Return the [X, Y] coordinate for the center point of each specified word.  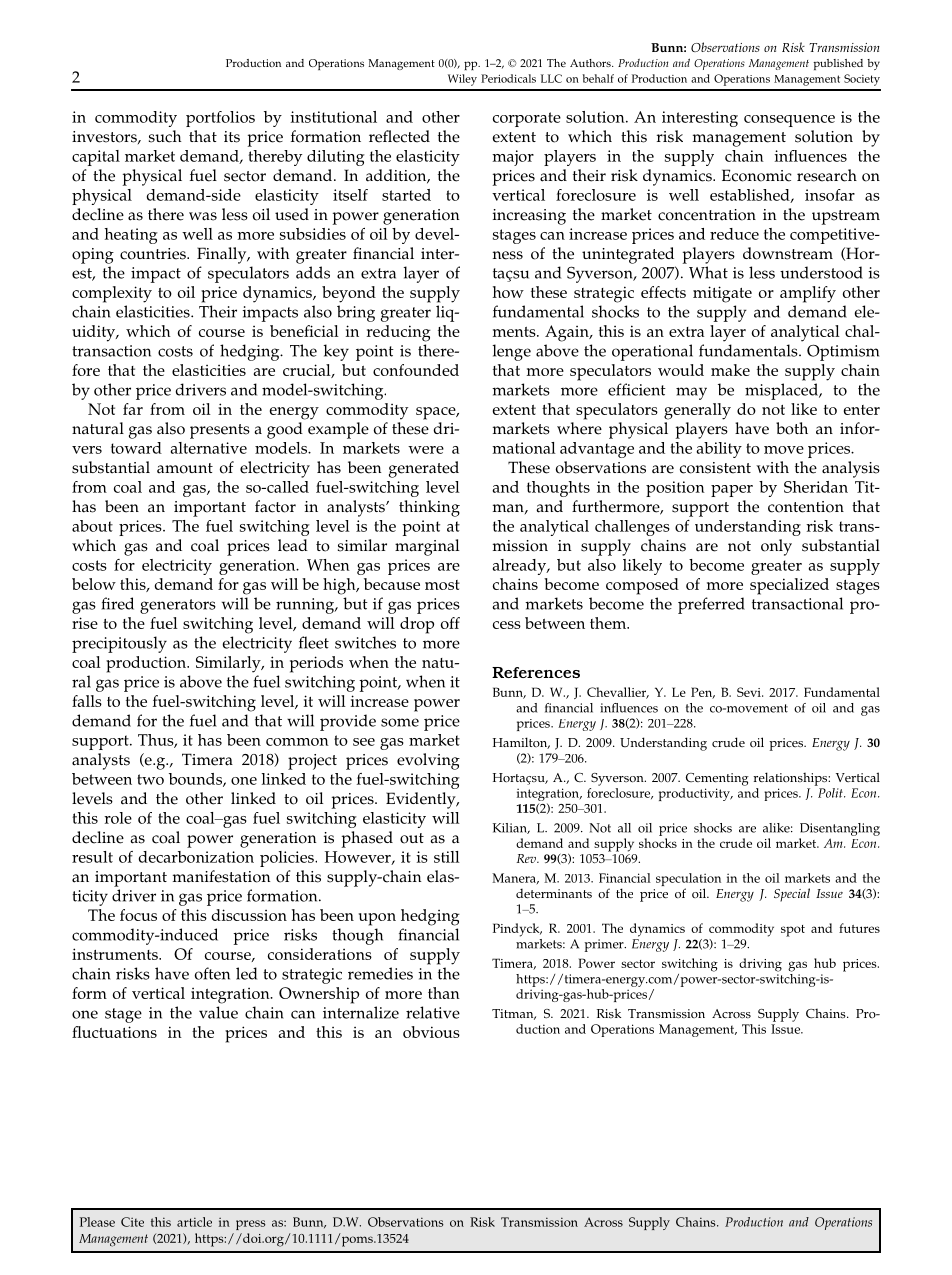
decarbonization [196, 857]
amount [185, 468]
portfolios [220, 119]
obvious [431, 1032]
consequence [789, 121]
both [792, 428]
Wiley [462, 80]
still [447, 857]
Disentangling [840, 829]
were [426, 450]
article [194, 1222]
